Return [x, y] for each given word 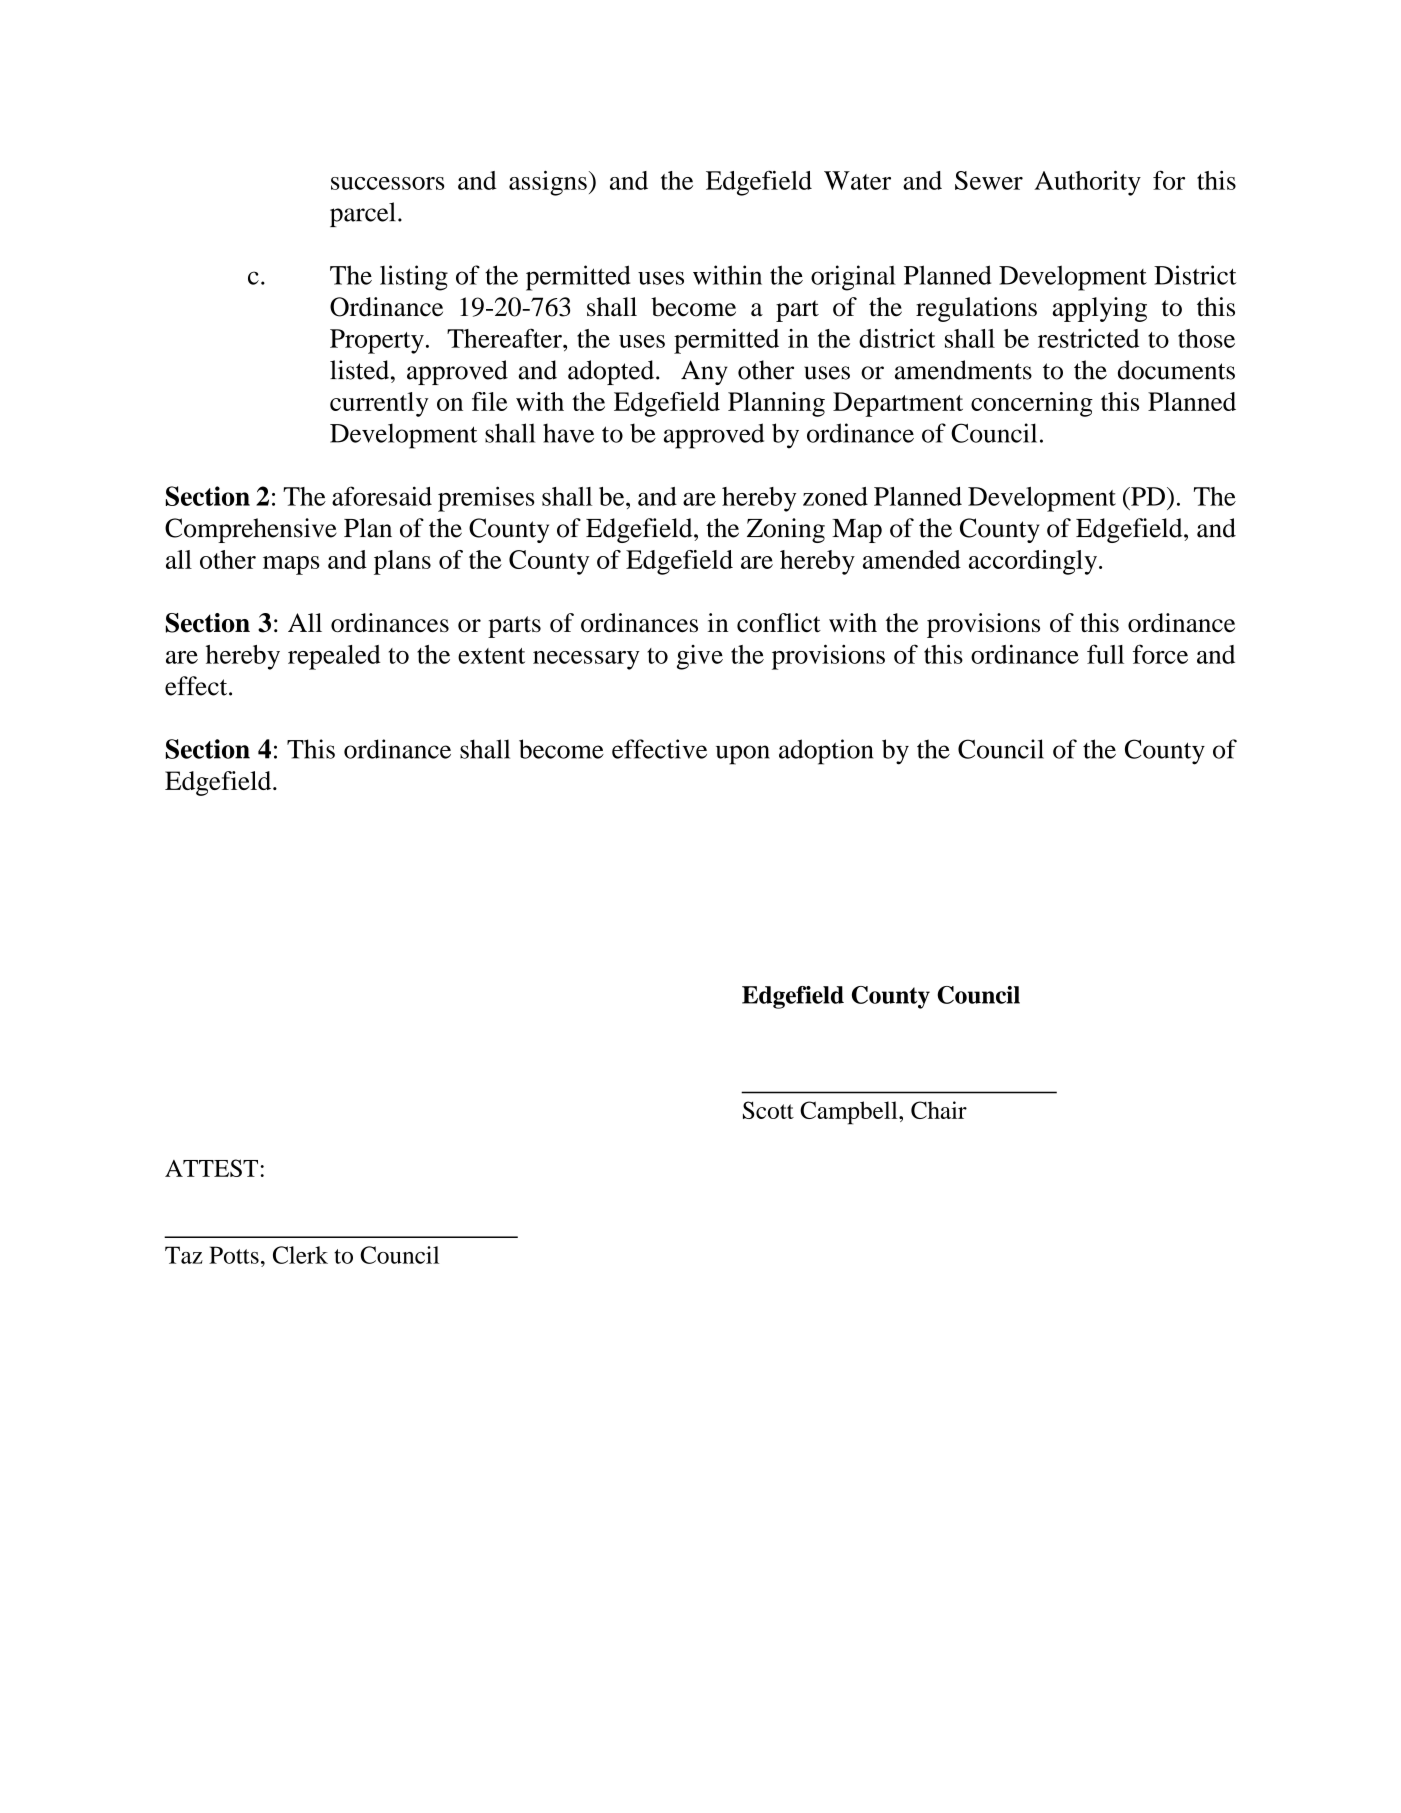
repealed [334, 657]
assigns [548, 183]
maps [291, 565]
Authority [1087, 183]
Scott [768, 1110]
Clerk [300, 1255]
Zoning [786, 530]
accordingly [1034, 562]
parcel [363, 214]
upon [743, 755]
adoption [826, 752]
